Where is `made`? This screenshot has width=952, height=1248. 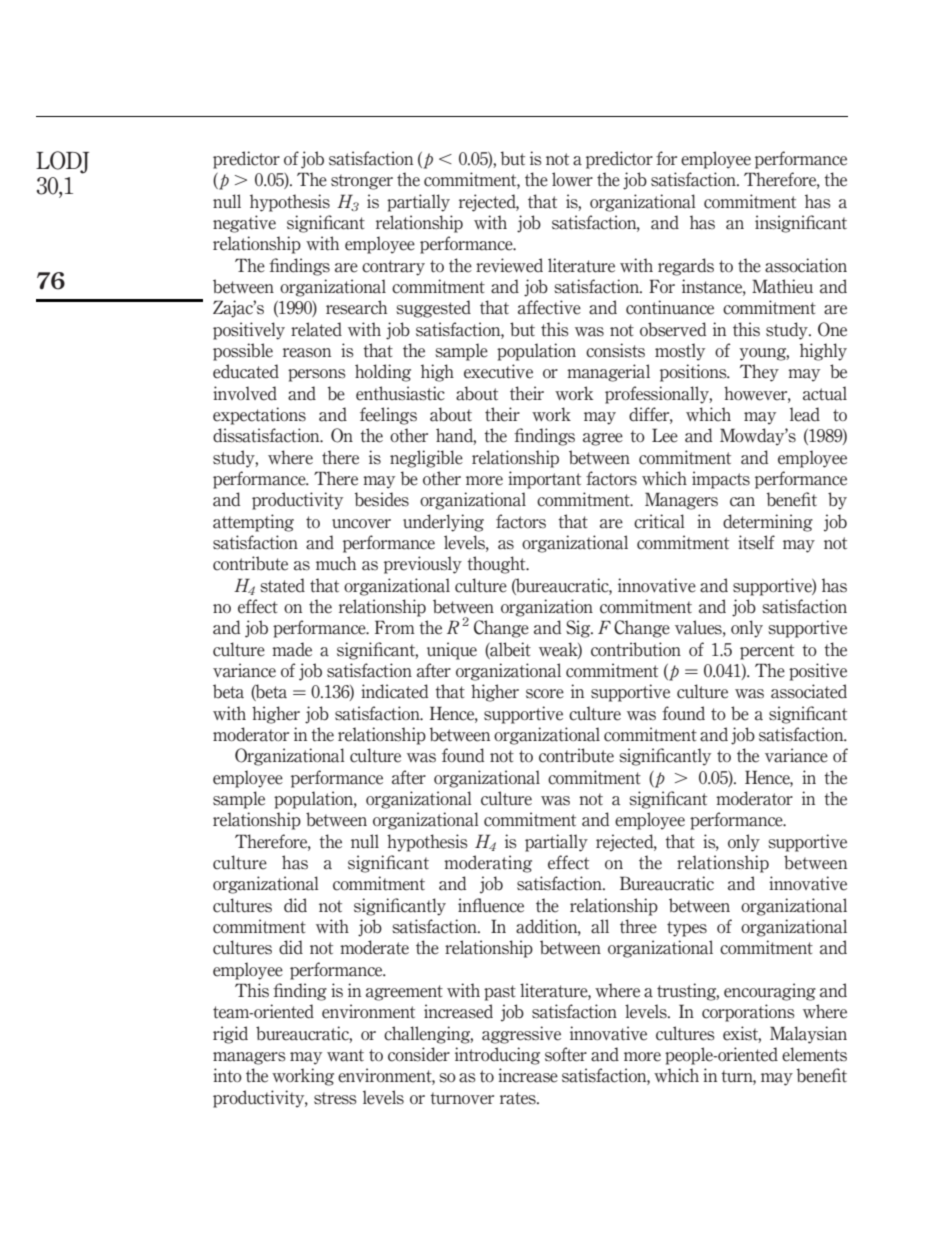 made is located at coordinates (292, 649).
